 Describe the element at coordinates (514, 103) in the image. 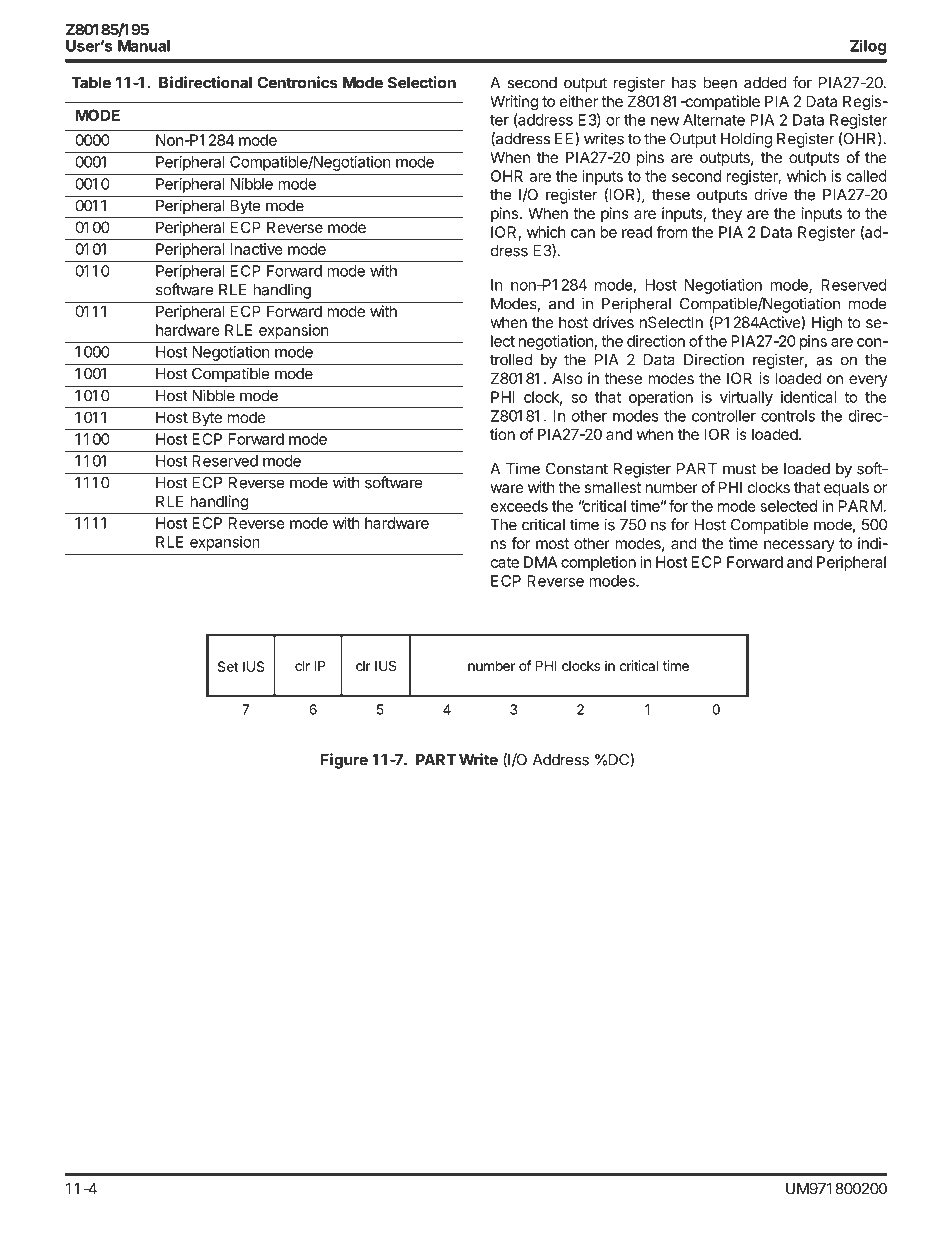

I see `Writing` at that location.
